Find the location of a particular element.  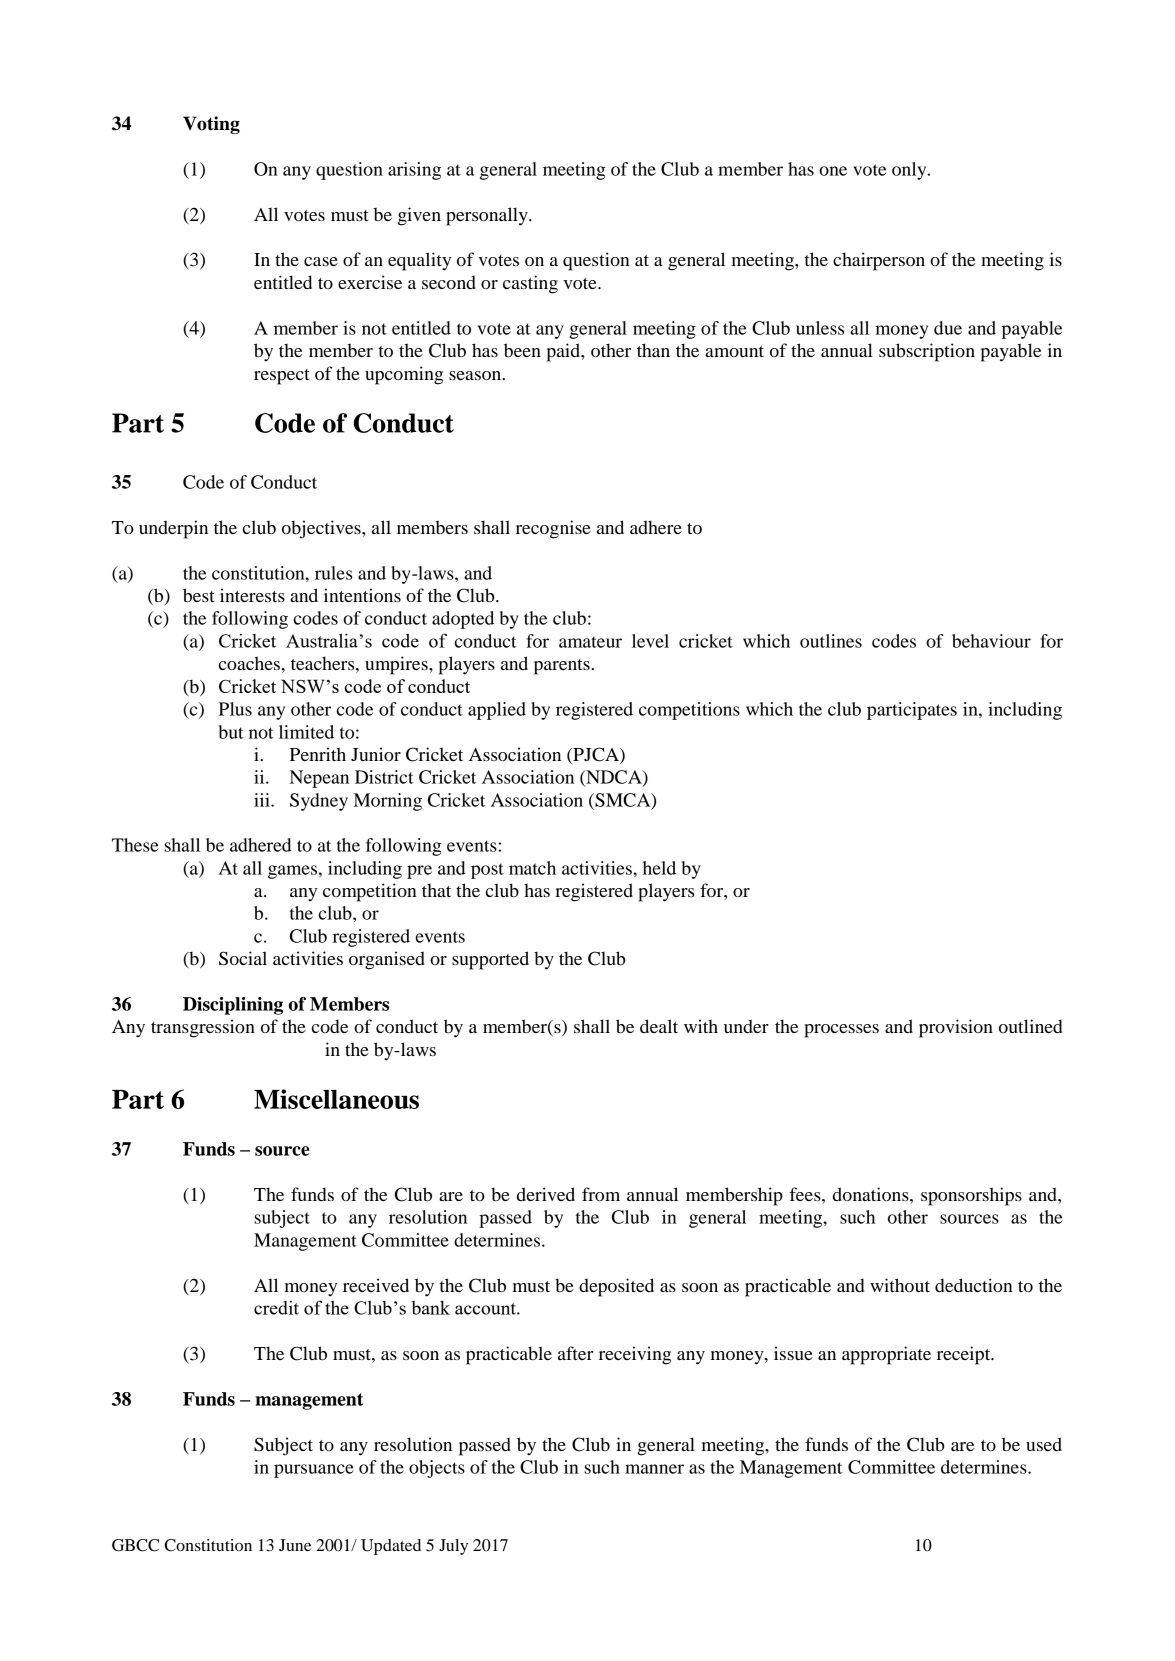

personally is located at coordinates (488, 216).
